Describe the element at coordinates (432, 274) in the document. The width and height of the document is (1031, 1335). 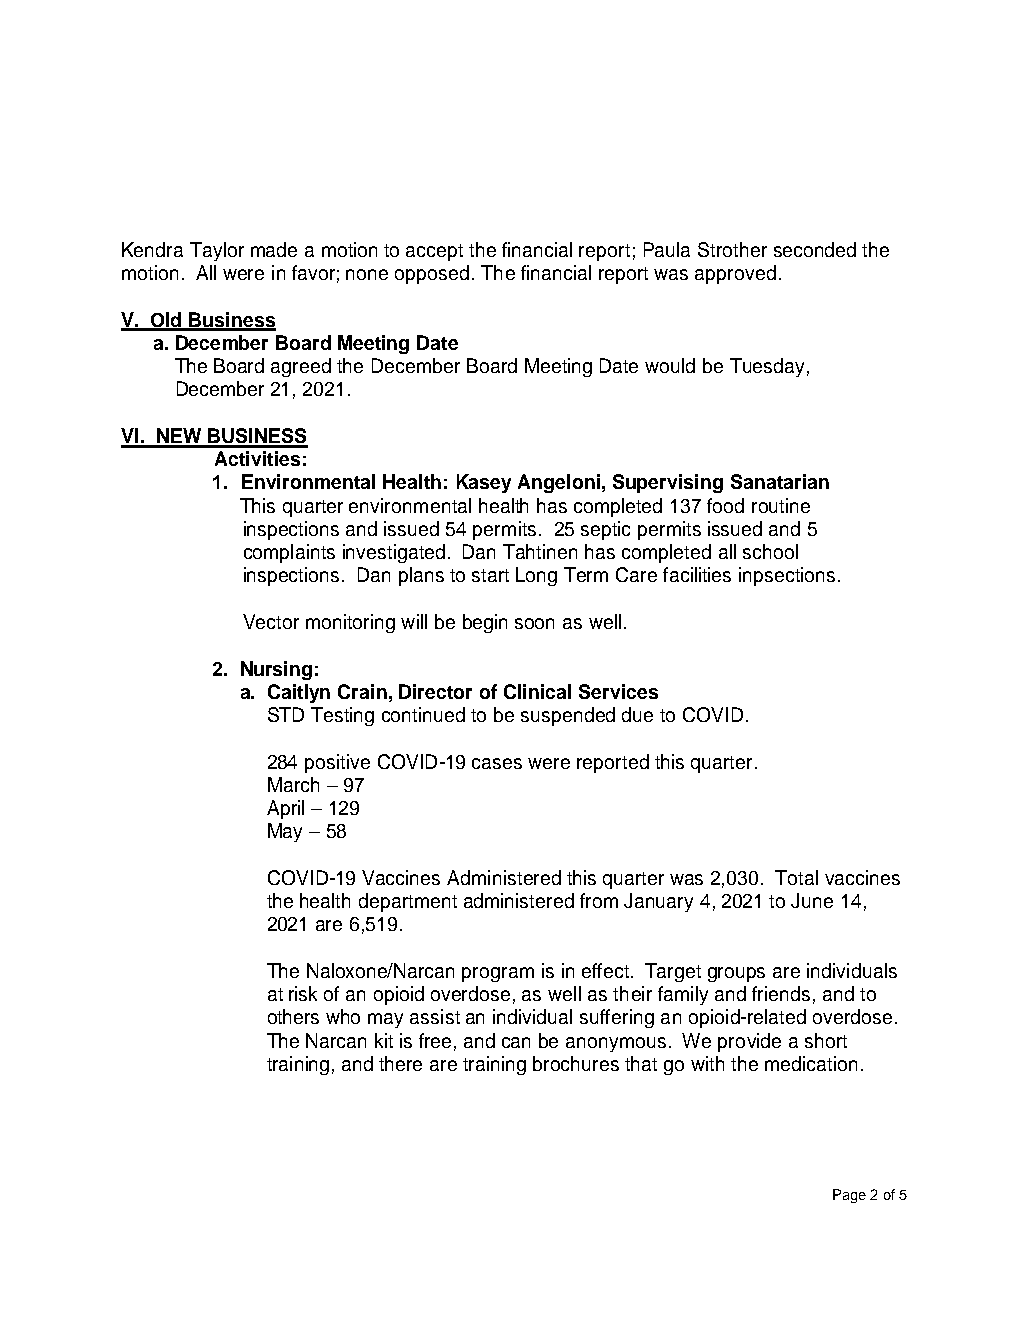
I see `opposed` at that location.
